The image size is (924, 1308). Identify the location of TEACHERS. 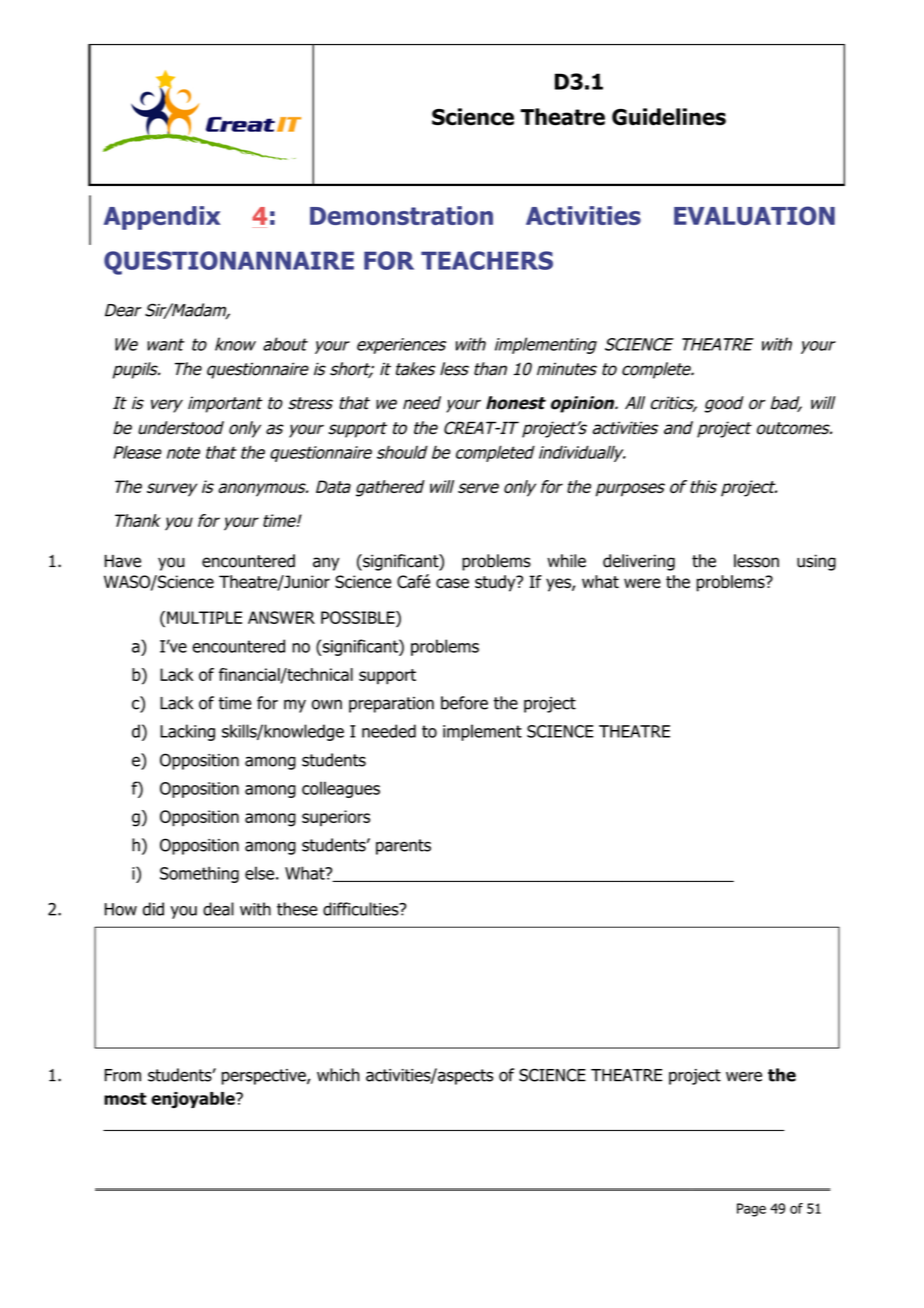
(487, 260).
